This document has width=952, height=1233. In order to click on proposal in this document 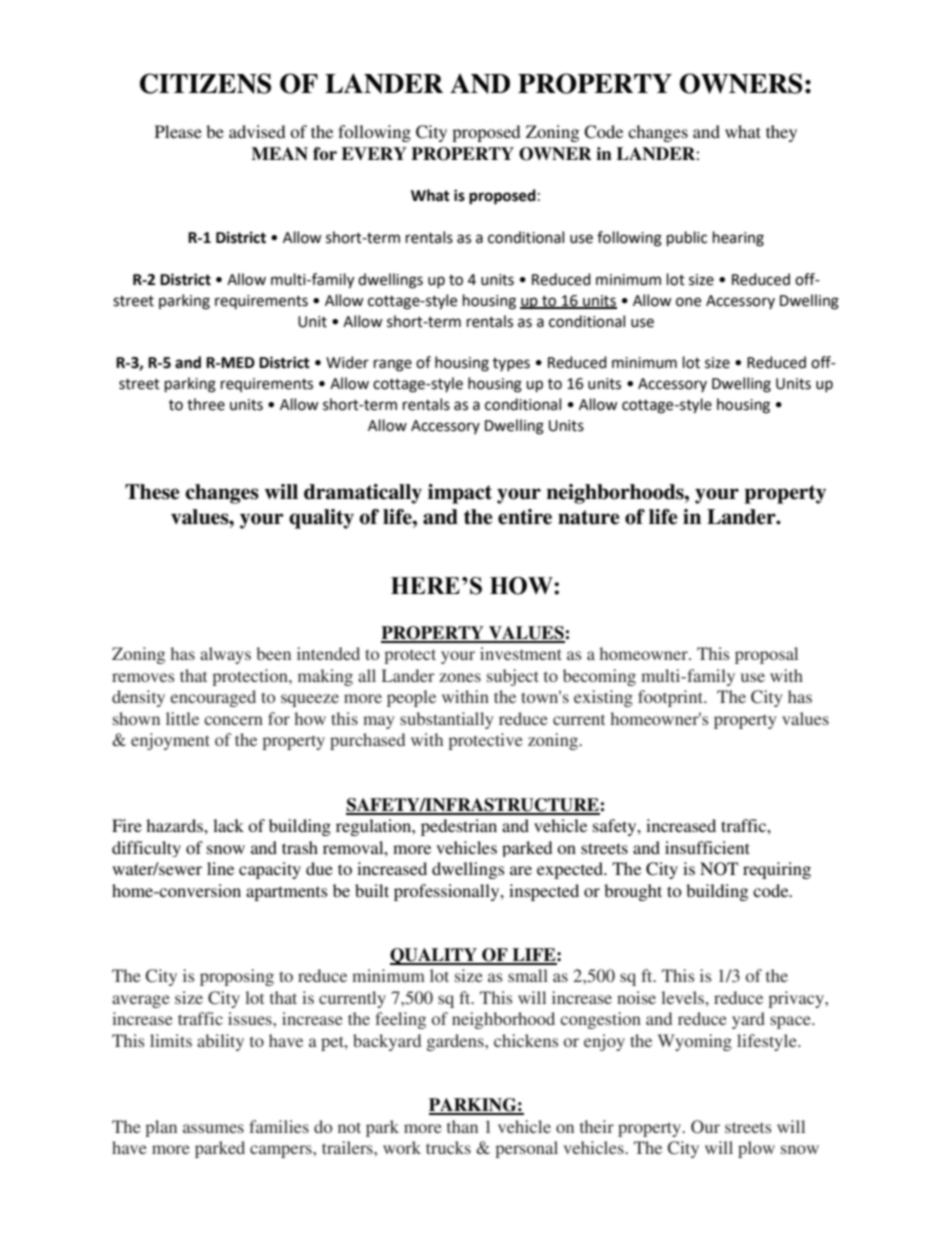, I will do `click(766, 655)`.
